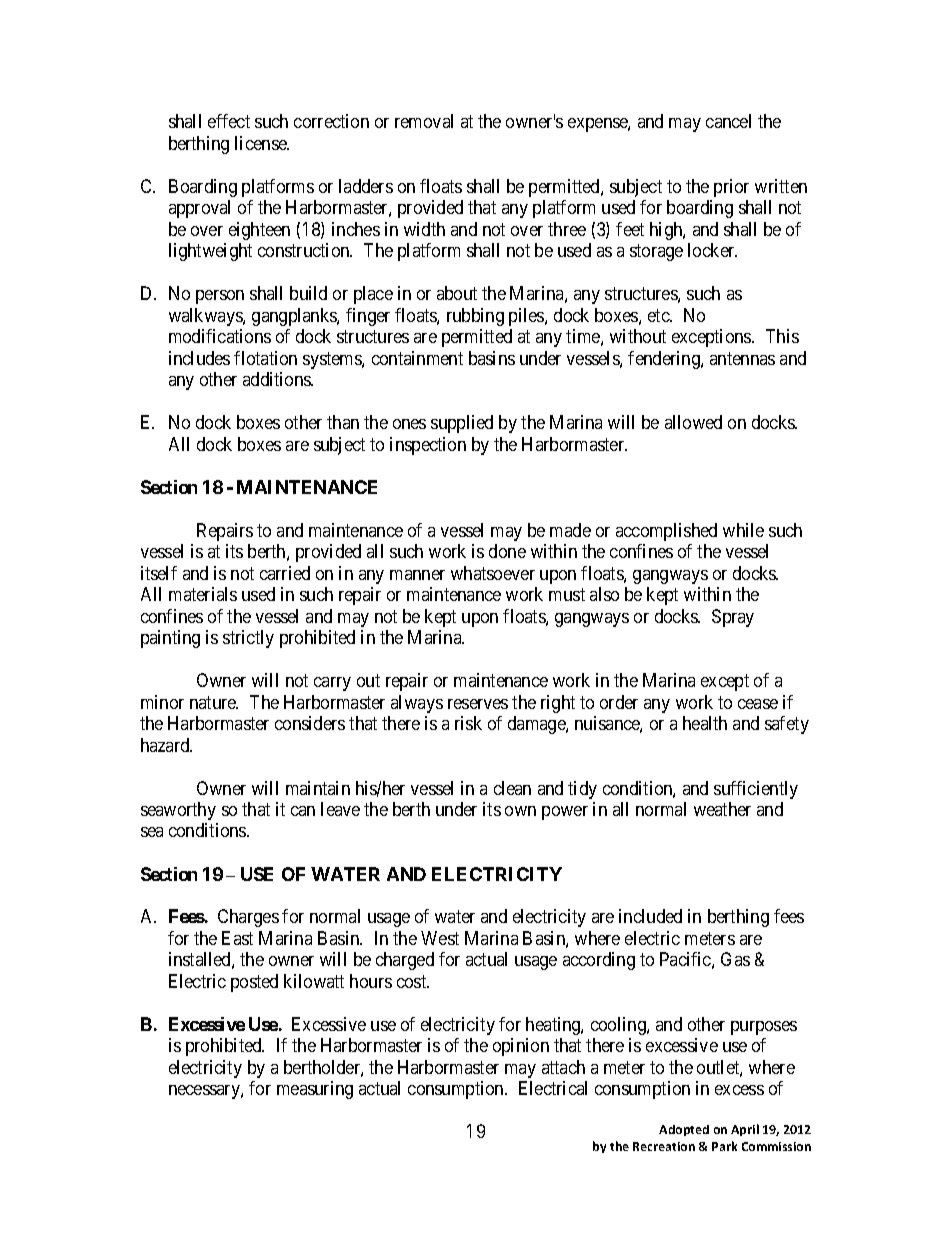 This screenshot has width=952, height=1233. Describe the element at coordinates (262, 143) in the screenshot. I see `license` at that location.
